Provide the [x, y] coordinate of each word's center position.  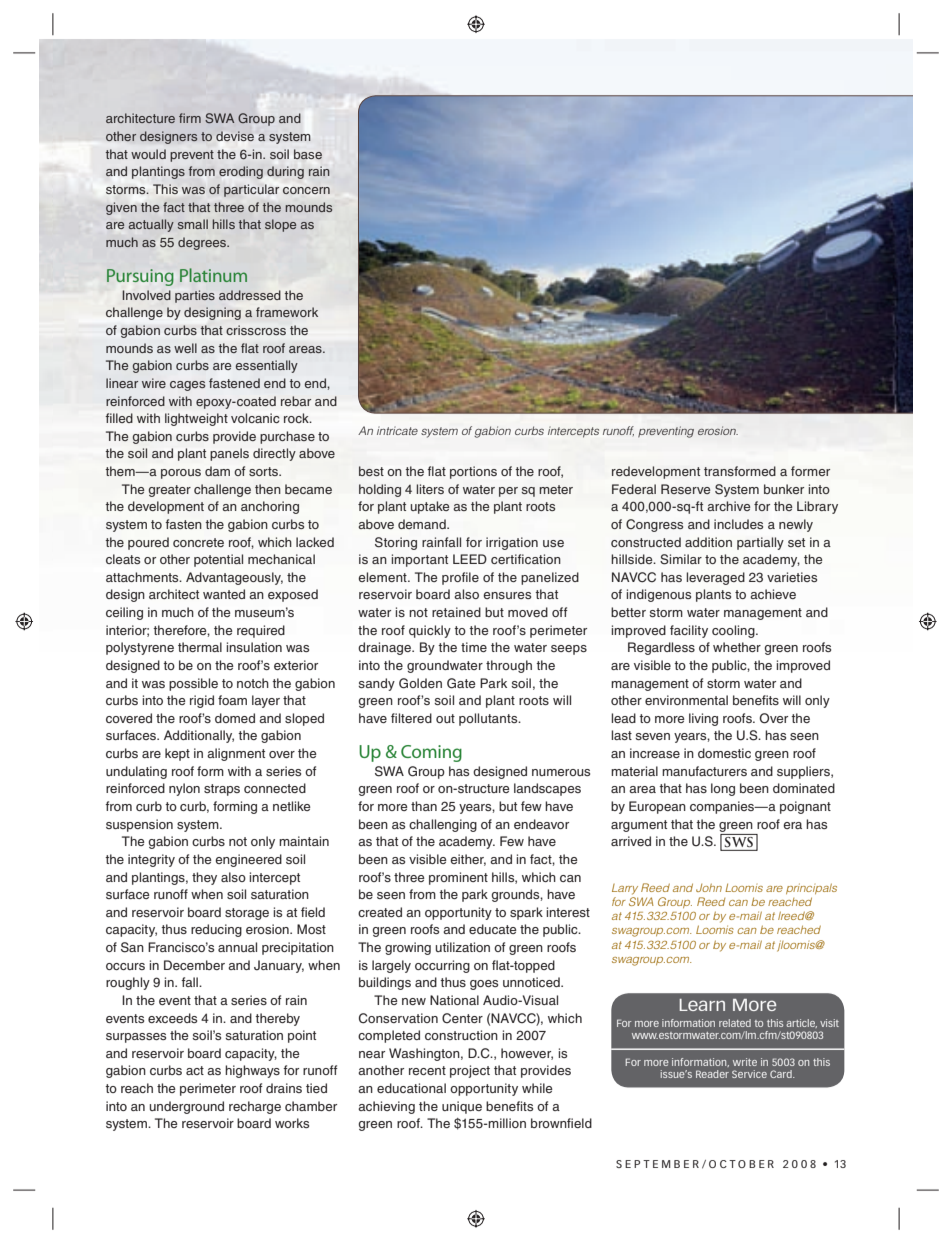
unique [462, 1107]
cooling [734, 631]
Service [749, 1074]
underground [187, 1107]
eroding [241, 172]
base [308, 154]
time [474, 647]
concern [306, 190]
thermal [200, 647]
